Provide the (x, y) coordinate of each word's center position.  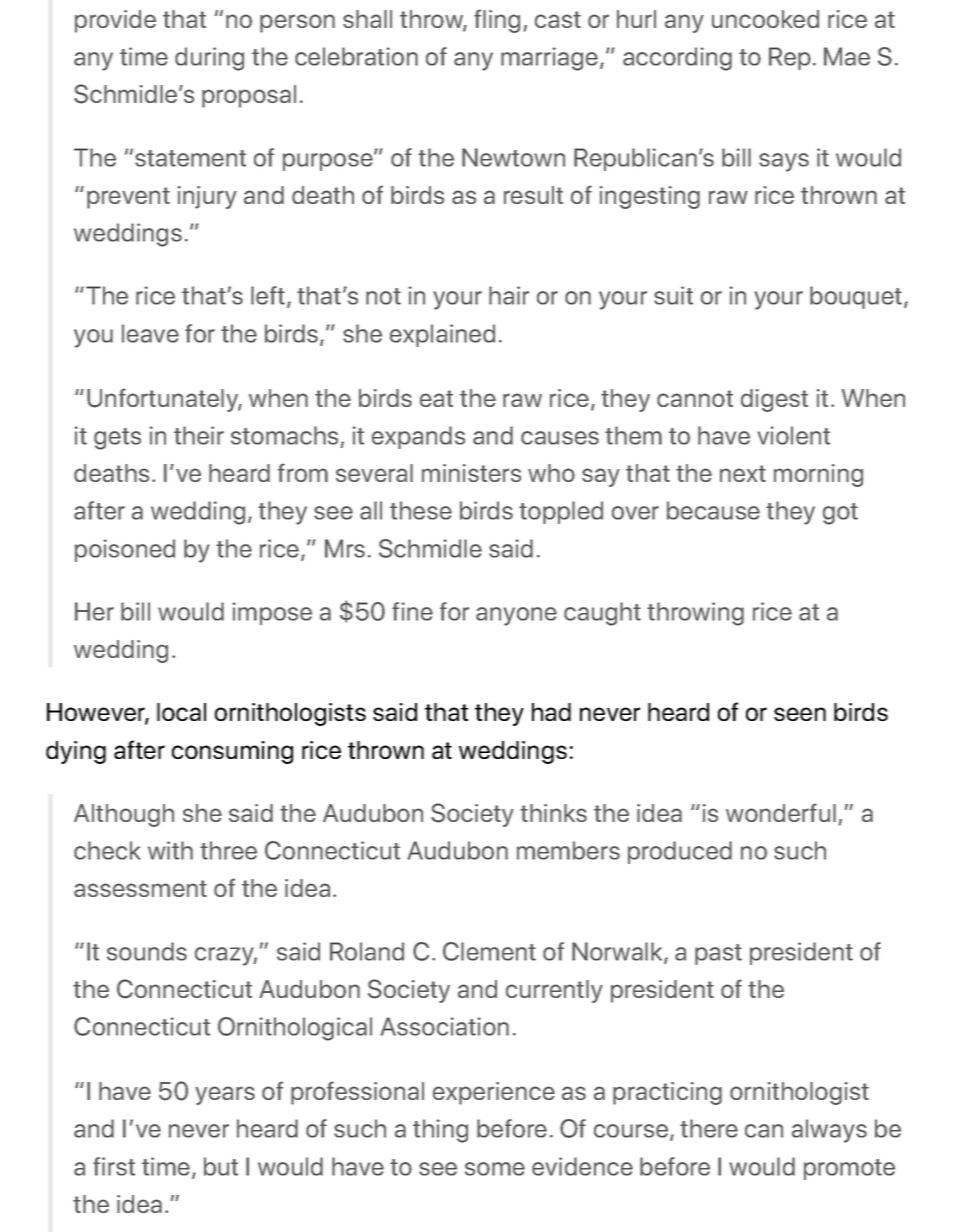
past (718, 954)
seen (800, 714)
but (221, 1166)
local (181, 712)
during (209, 59)
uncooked (765, 19)
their (199, 435)
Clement (489, 951)
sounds (147, 951)
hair (509, 295)
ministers (471, 473)
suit (673, 295)
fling (497, 21)
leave (150, 333)
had (551, 712)
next (743, 473)
